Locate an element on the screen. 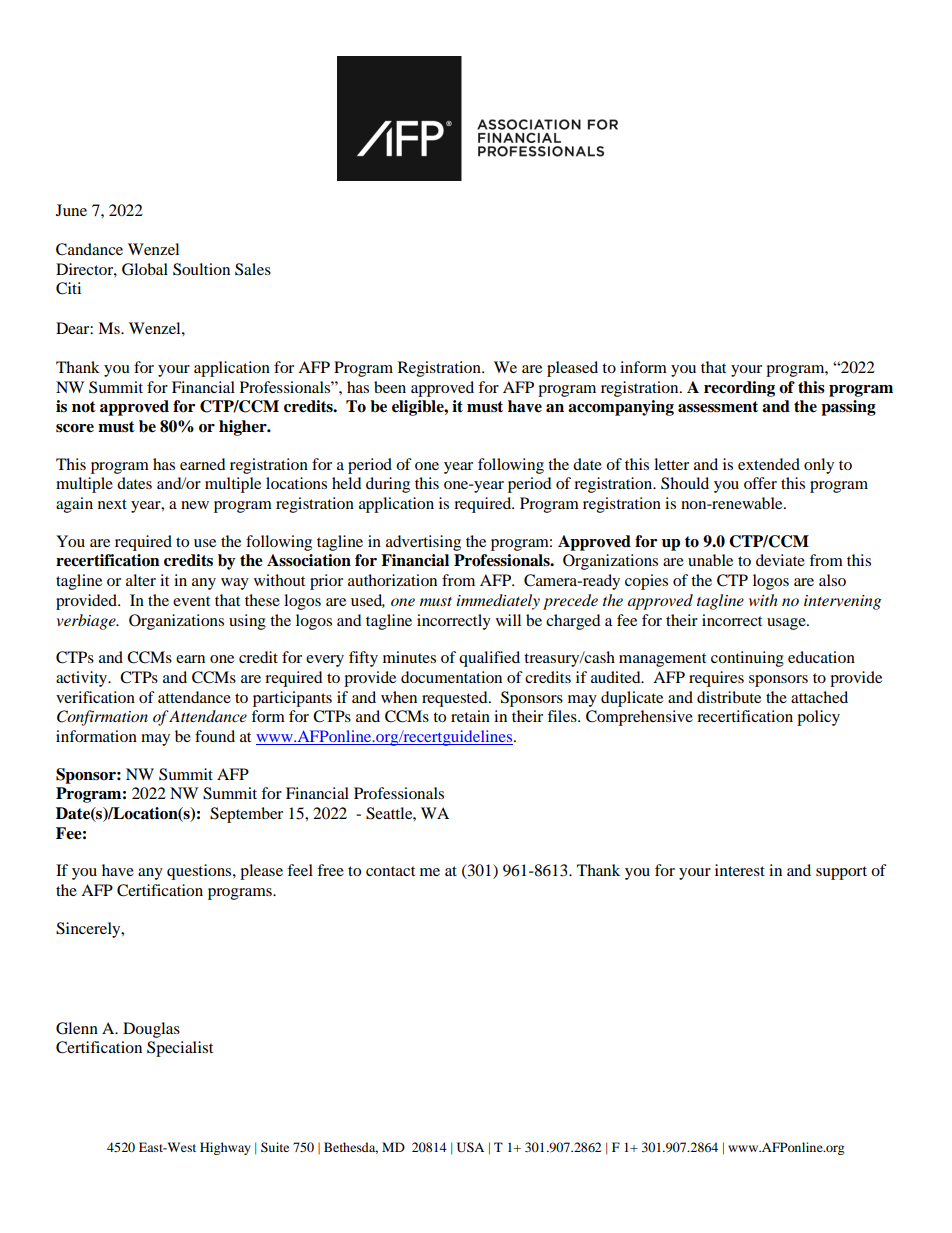  continuing is located at coordinates (747, 659).
